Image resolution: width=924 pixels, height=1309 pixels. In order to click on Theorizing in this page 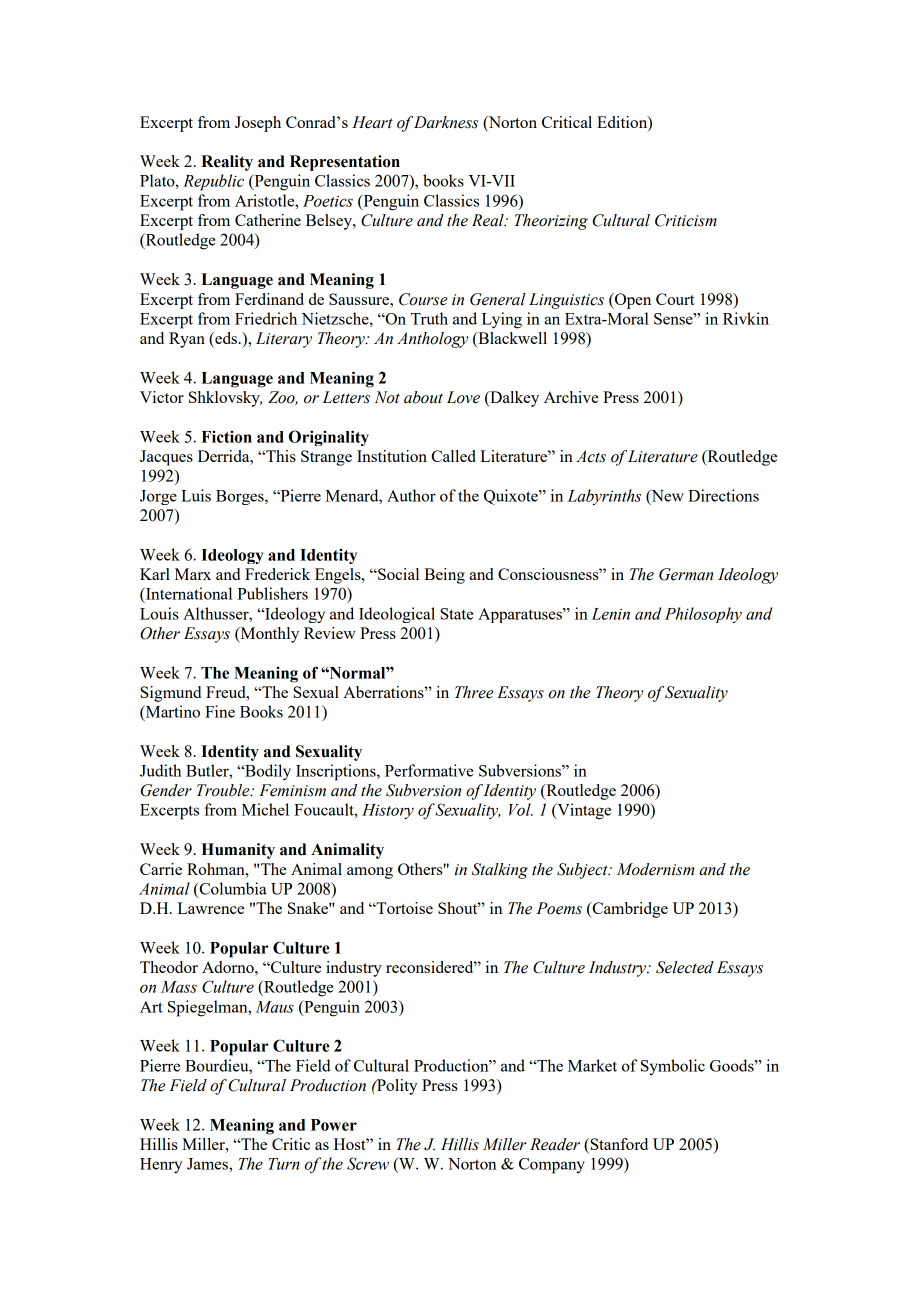, I will do `click(551, 222)`.
